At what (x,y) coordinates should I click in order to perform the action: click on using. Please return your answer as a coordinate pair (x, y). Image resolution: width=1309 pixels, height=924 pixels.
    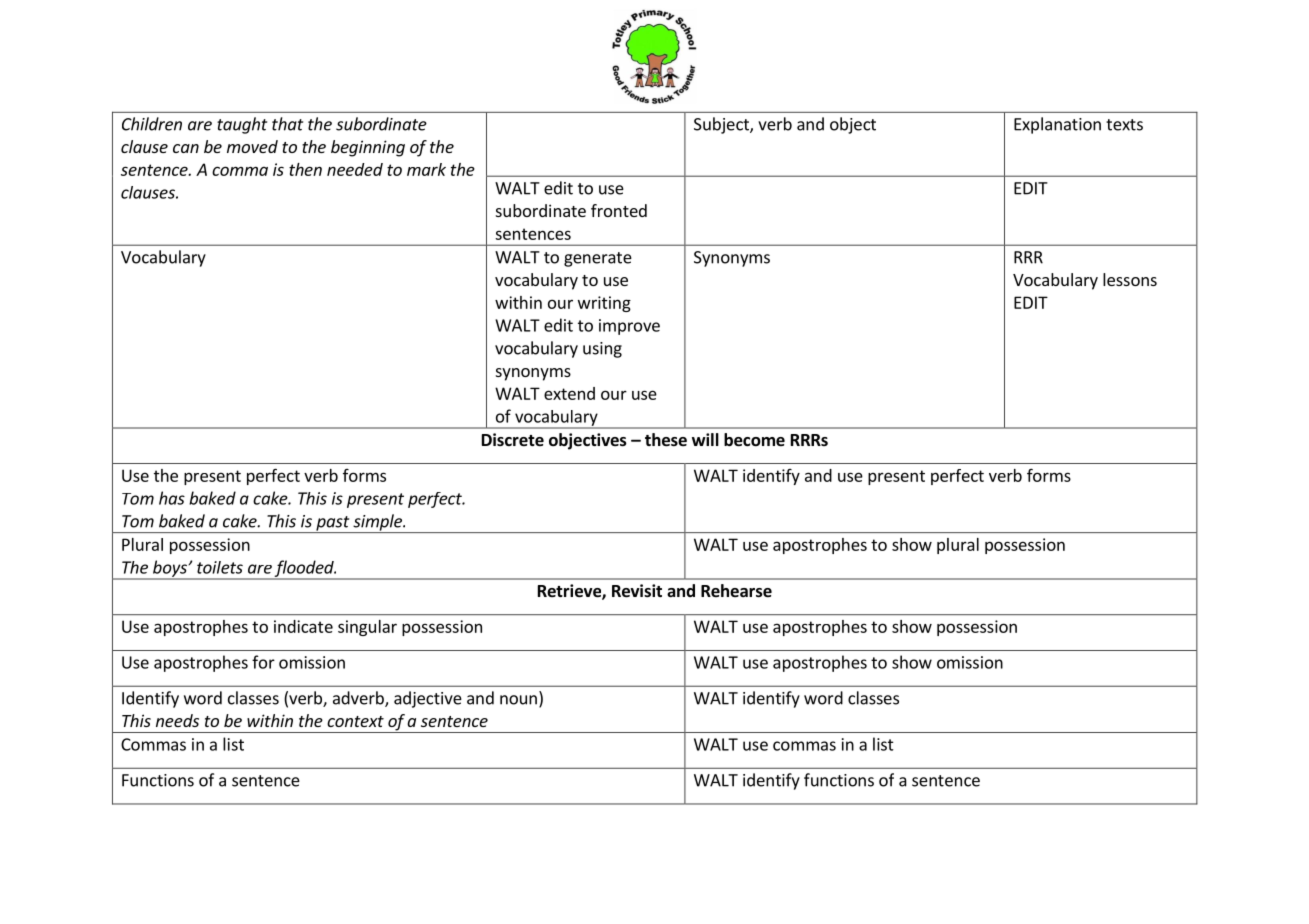
    Looking at the image, I should click on (602, 350).
